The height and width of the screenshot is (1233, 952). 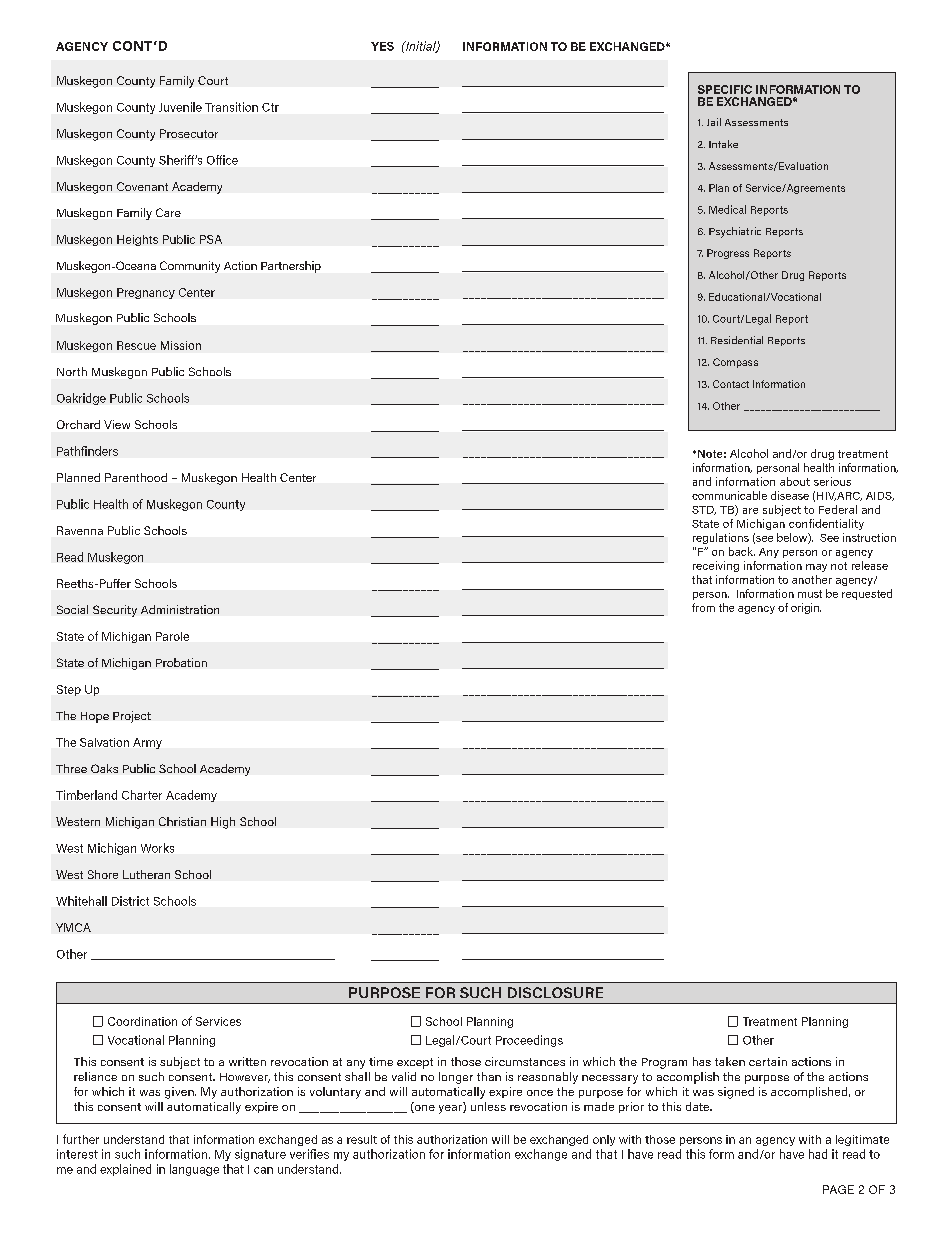 What do you see at coordinates (223, 823) in the screenshot?
I see `High` at bounding box center [223, 823].
